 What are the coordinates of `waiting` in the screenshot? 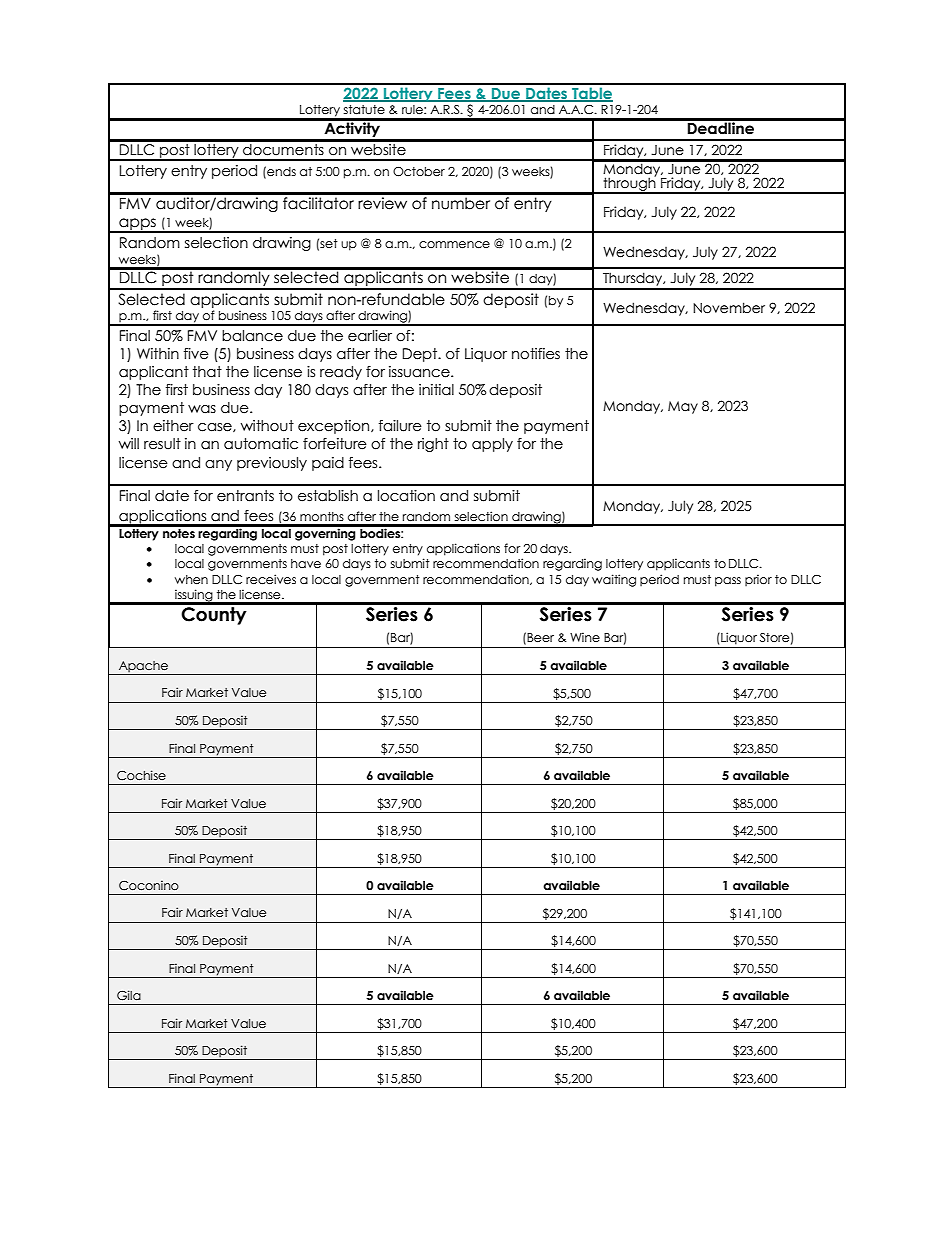 It's located at (614, 580).
